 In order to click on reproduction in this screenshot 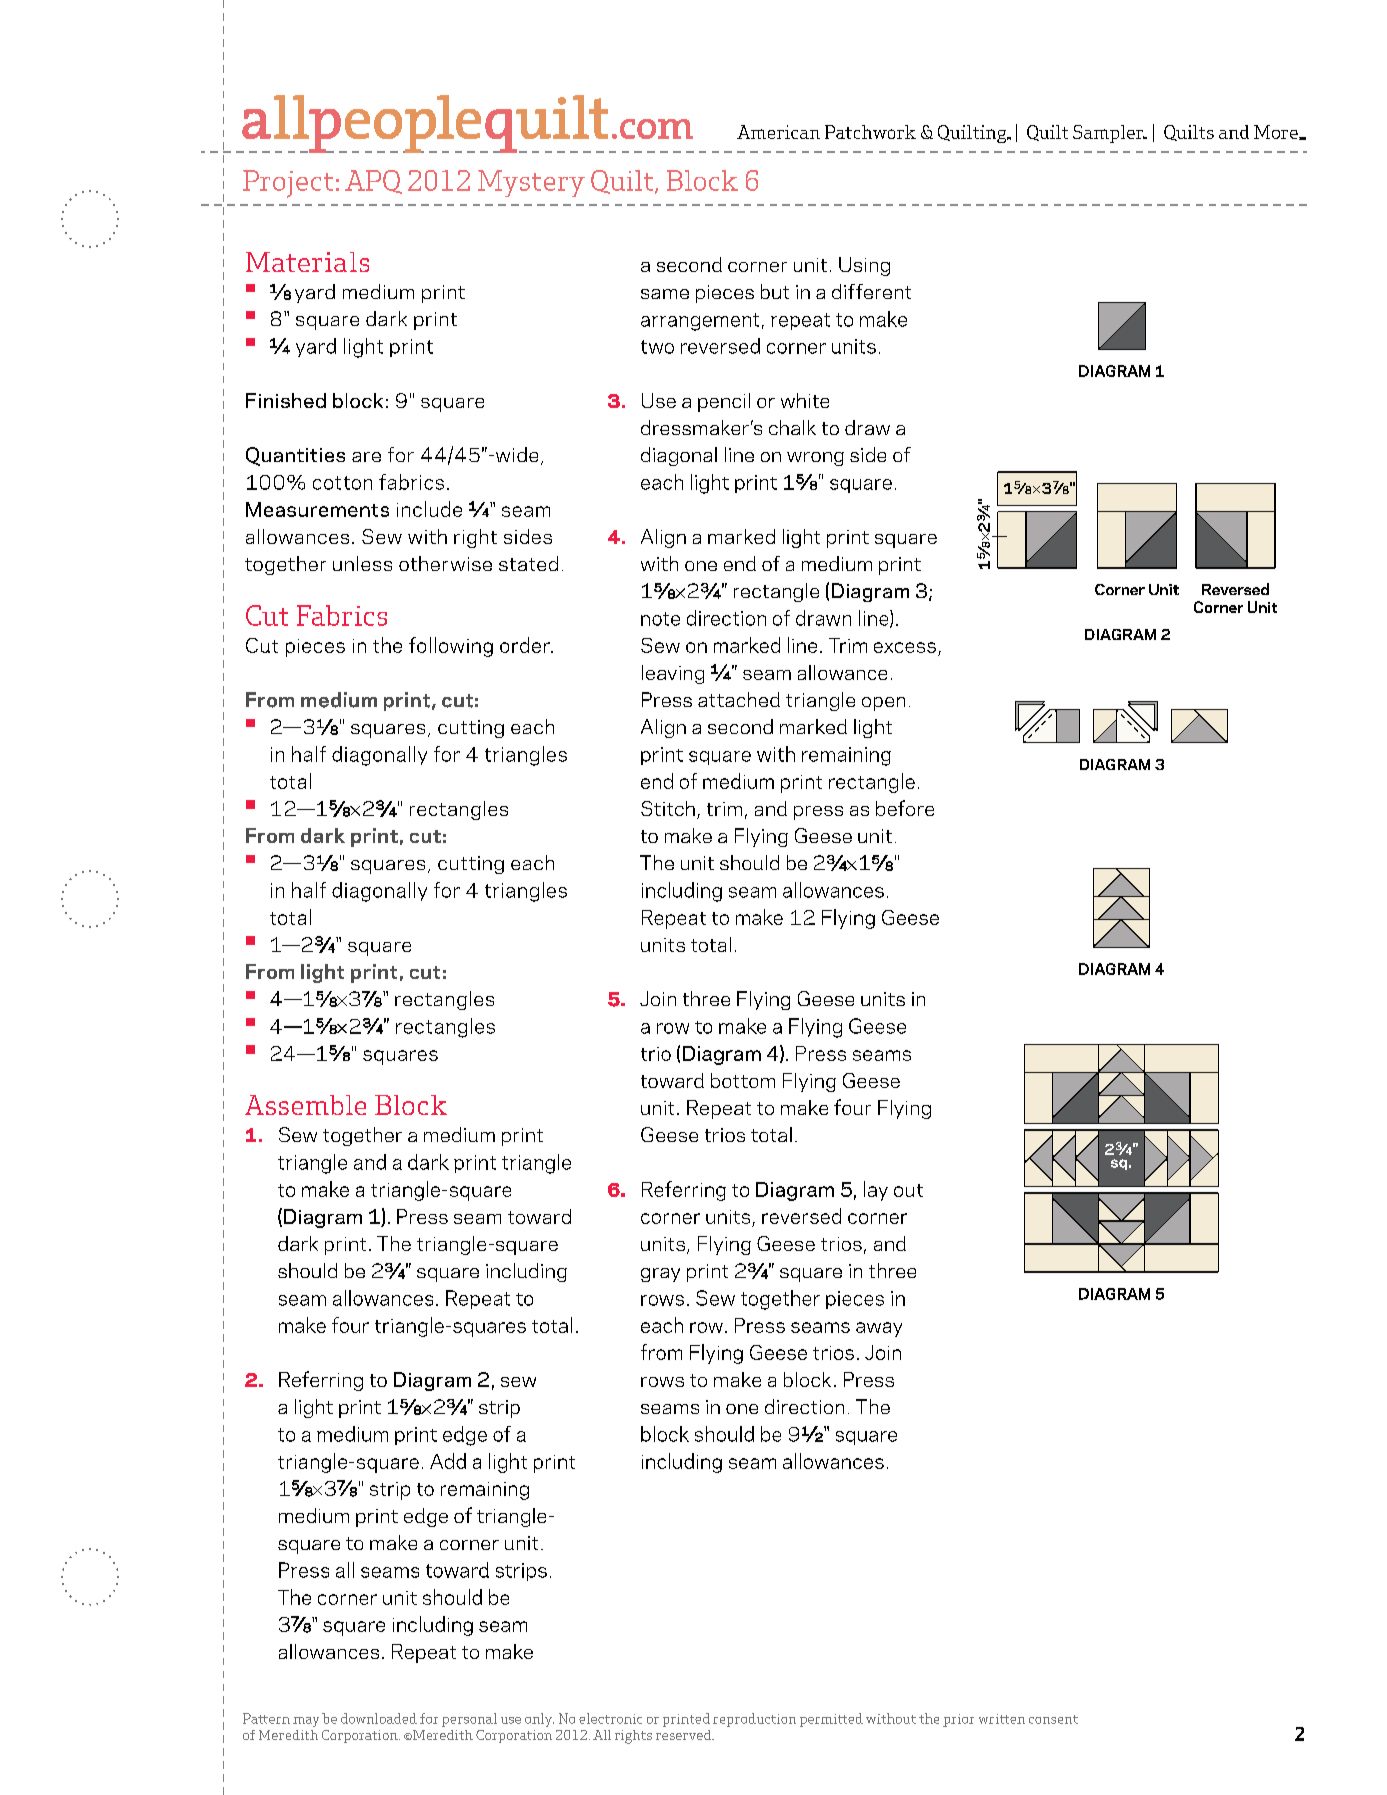, I will do `click(754, 1720)`.
